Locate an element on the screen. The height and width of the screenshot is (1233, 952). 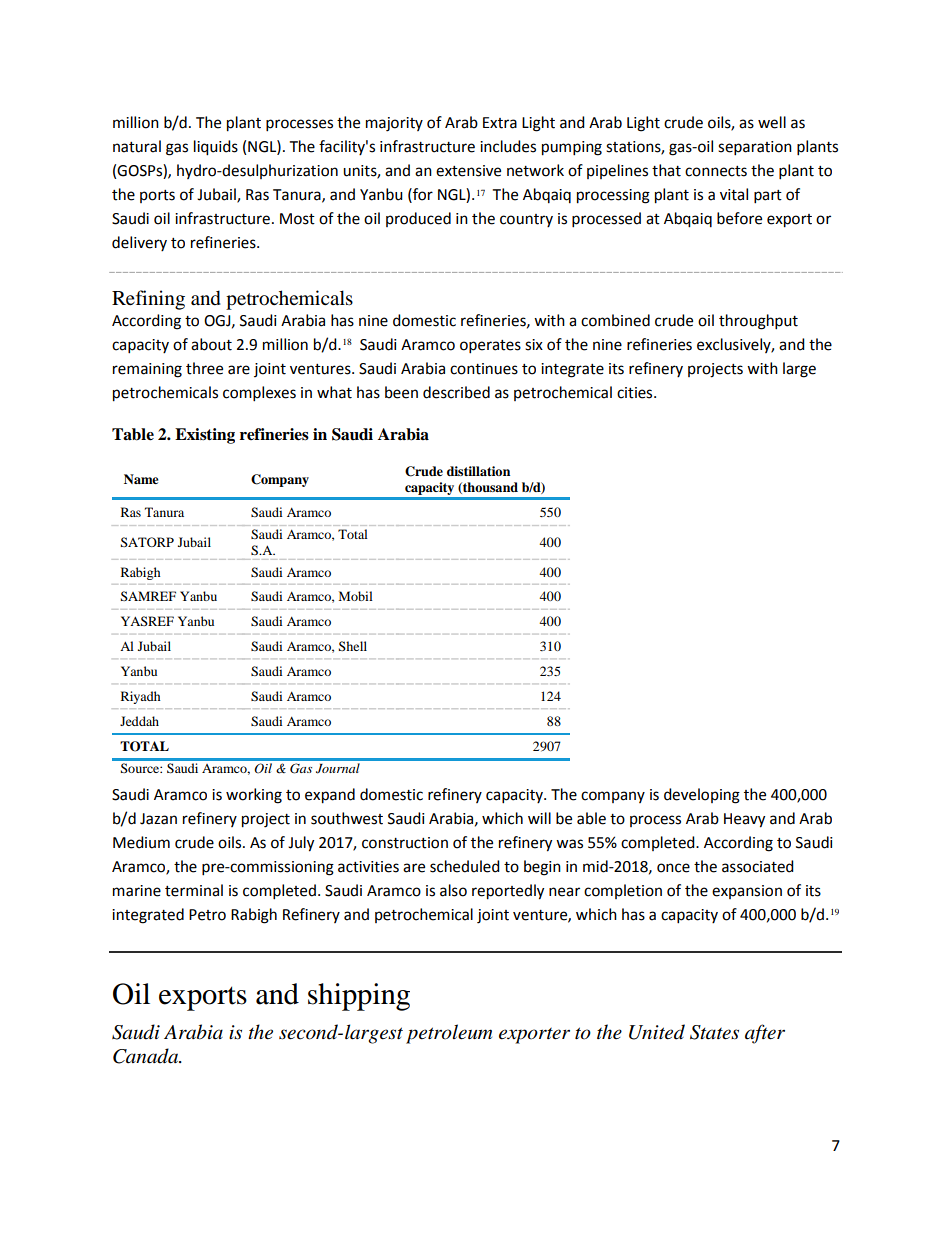
connects is located at coordinates (716, 171).
